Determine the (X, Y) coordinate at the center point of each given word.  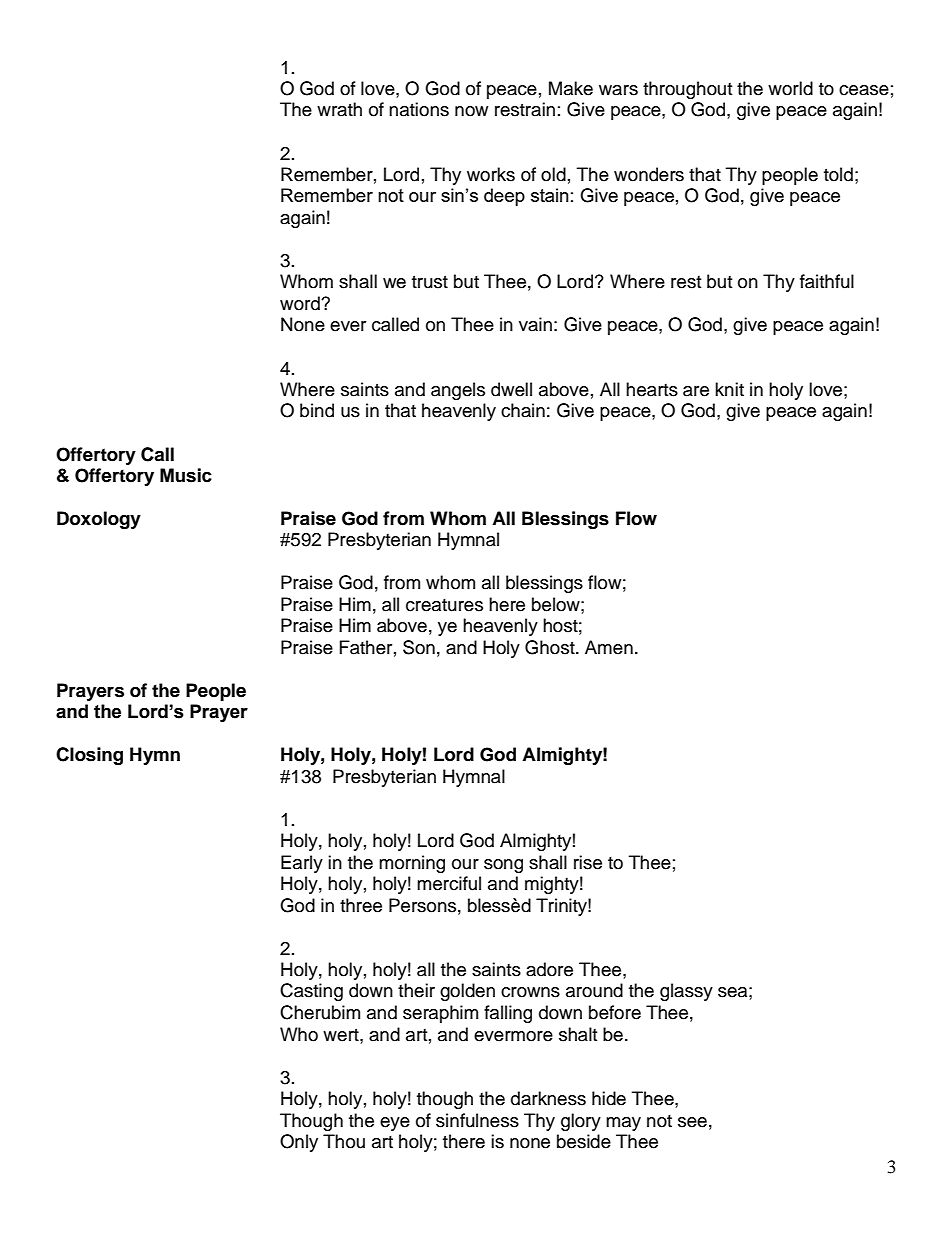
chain (523, 410)
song (503, 866)
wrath (339, 109)
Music (186, 475)
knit (729, 389)
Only (299, 1143)
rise (588, 862)
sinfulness (477, 1120)
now (471, 111)
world (790, 88)
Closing (89, 756)
